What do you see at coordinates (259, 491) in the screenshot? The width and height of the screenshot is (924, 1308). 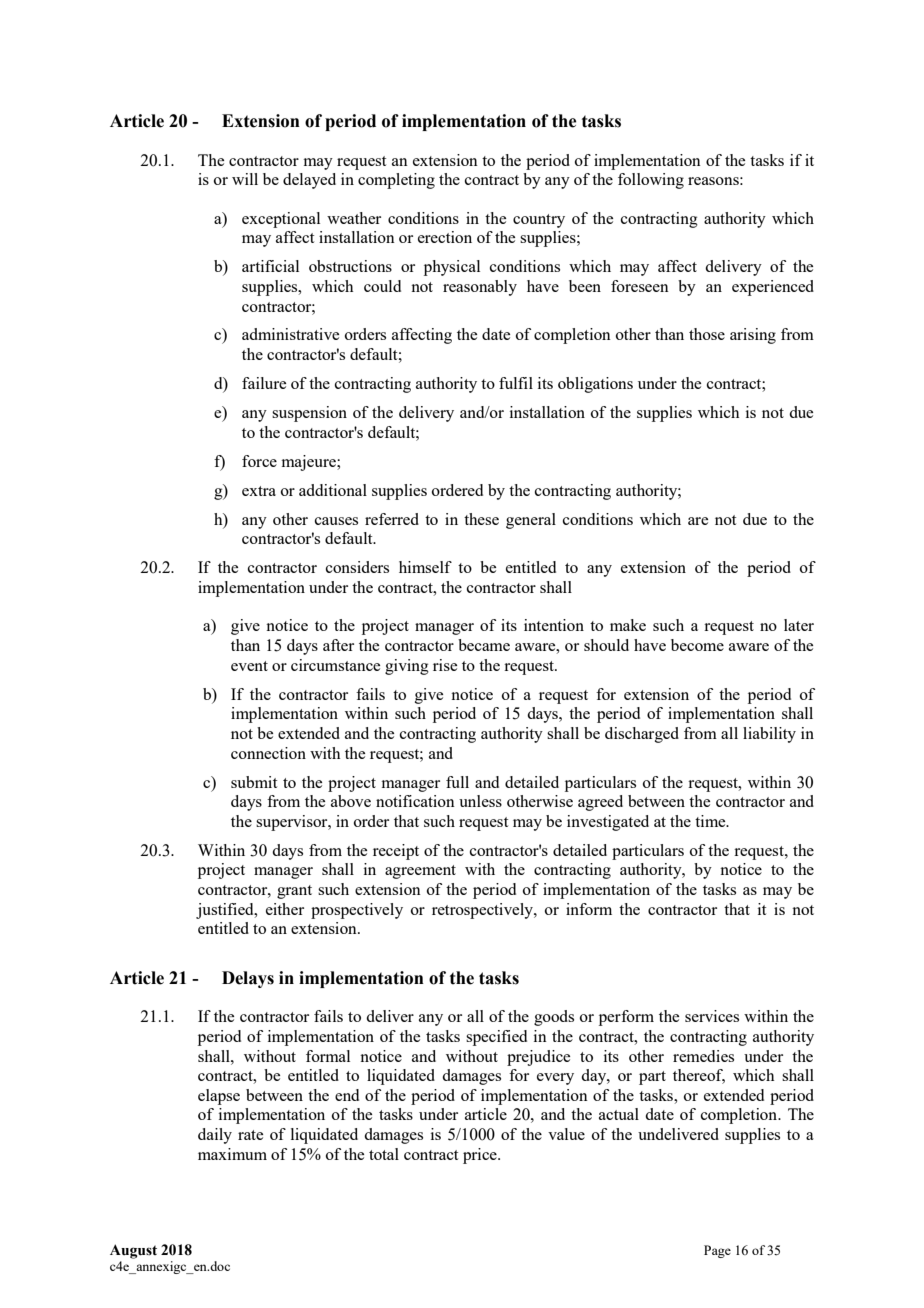 I see `extra` at bounding box center [259, 491].
